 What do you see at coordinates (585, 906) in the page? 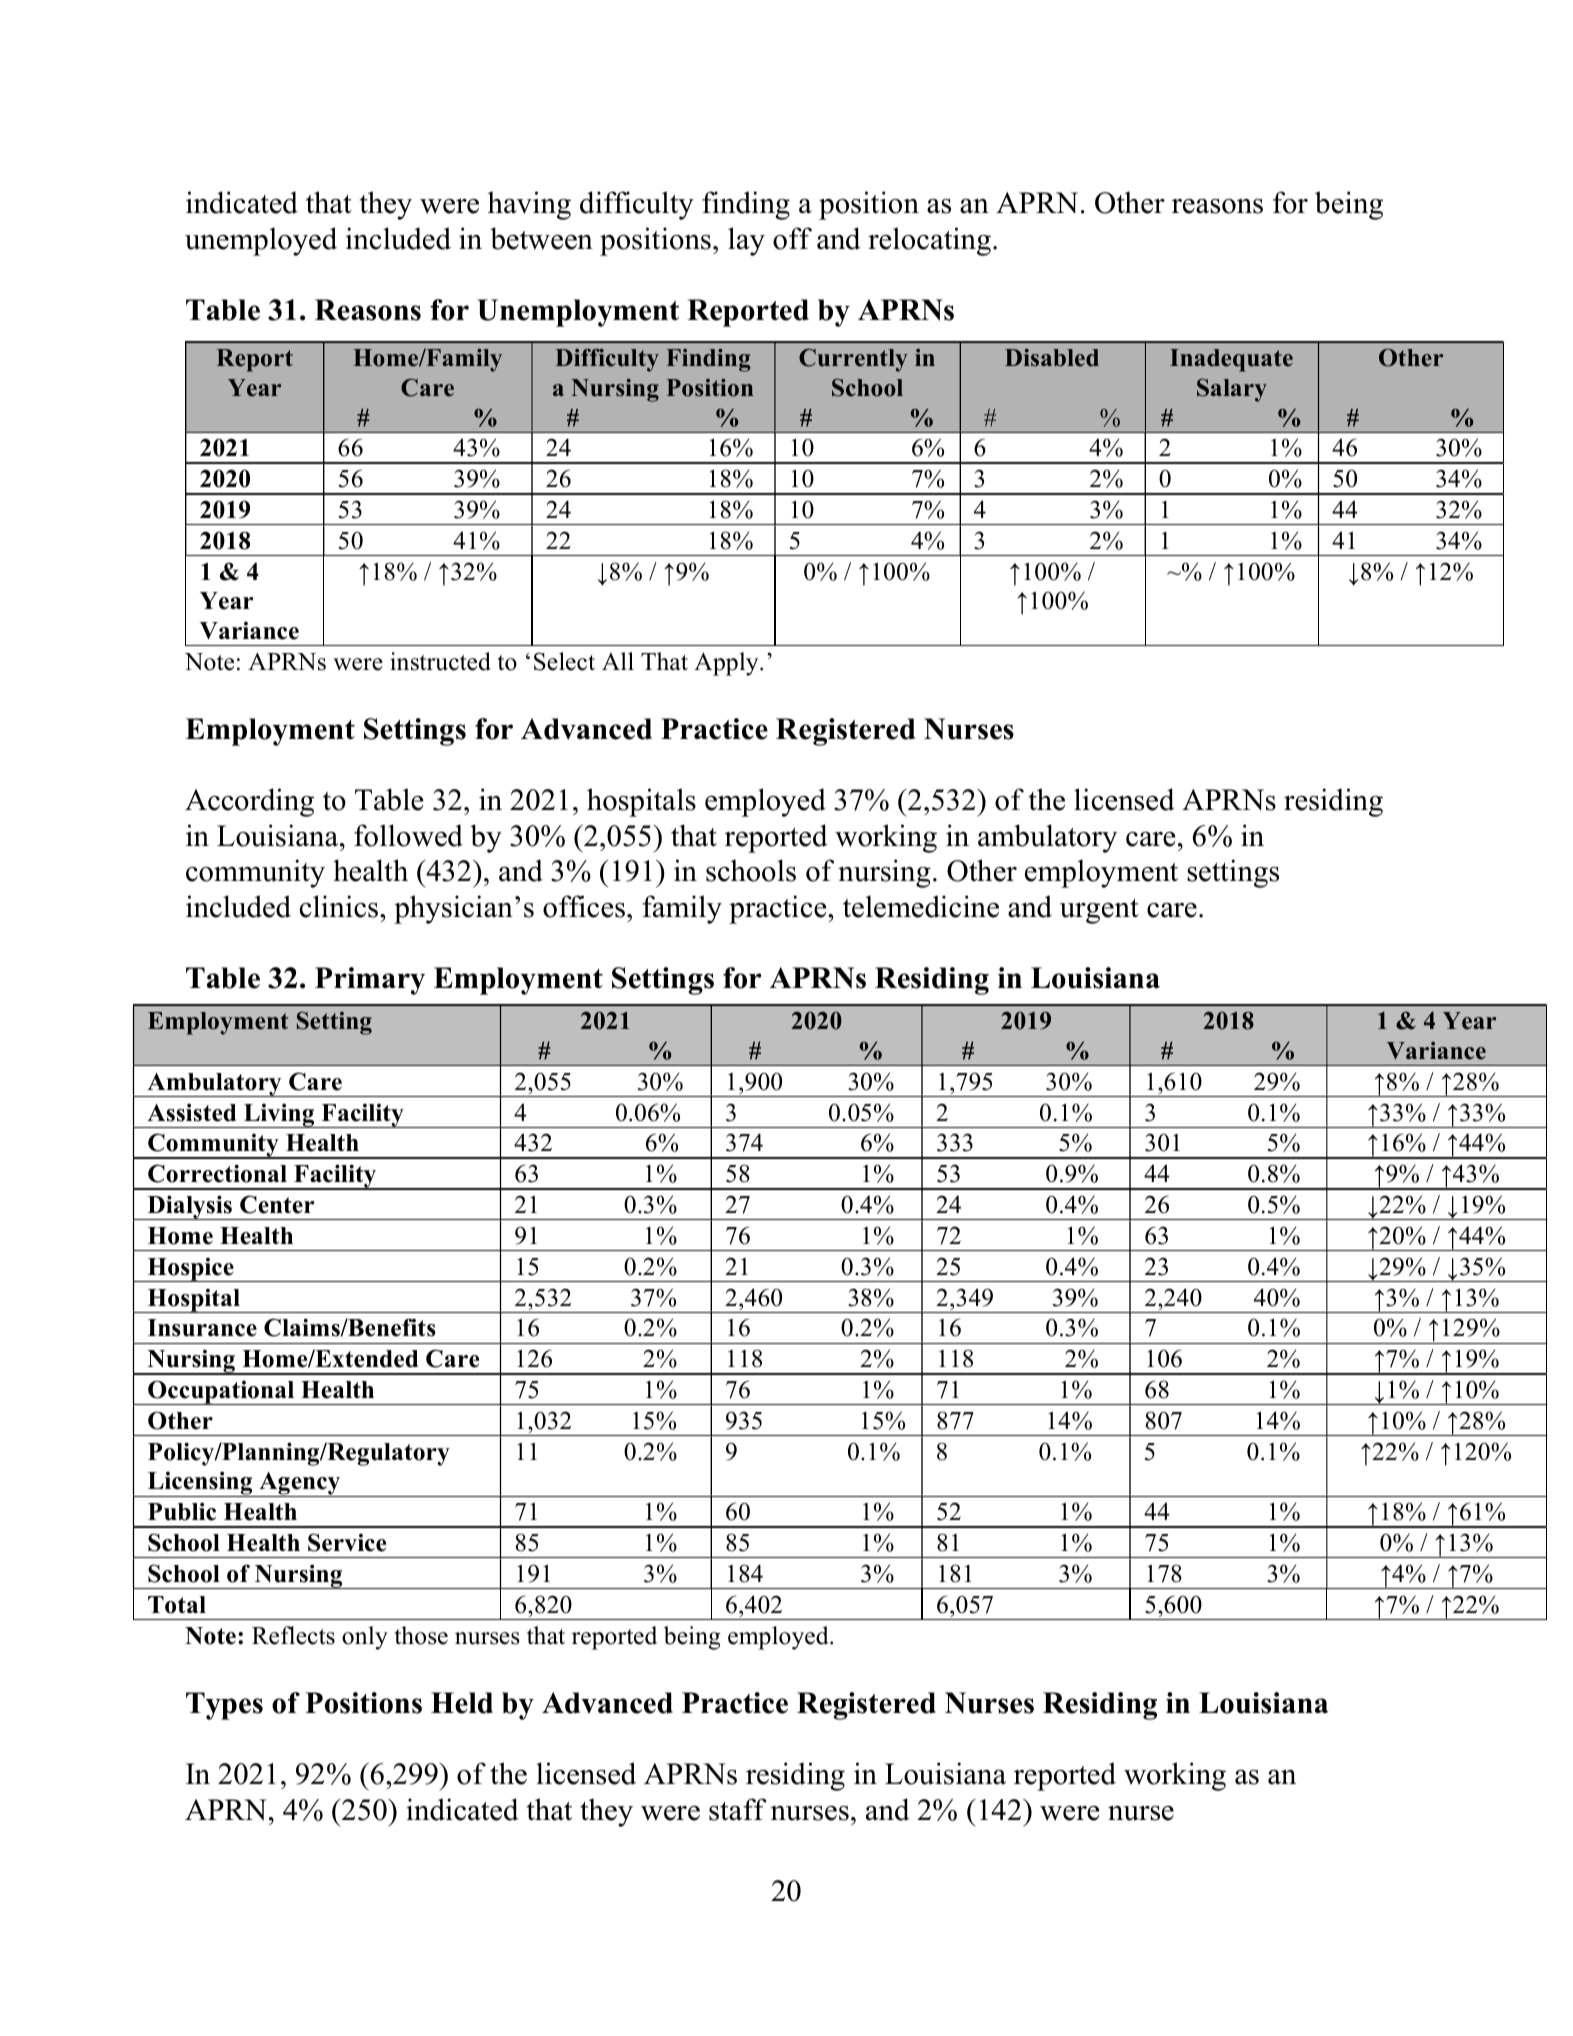
I see `offices` at bounding box center [585, 906].
